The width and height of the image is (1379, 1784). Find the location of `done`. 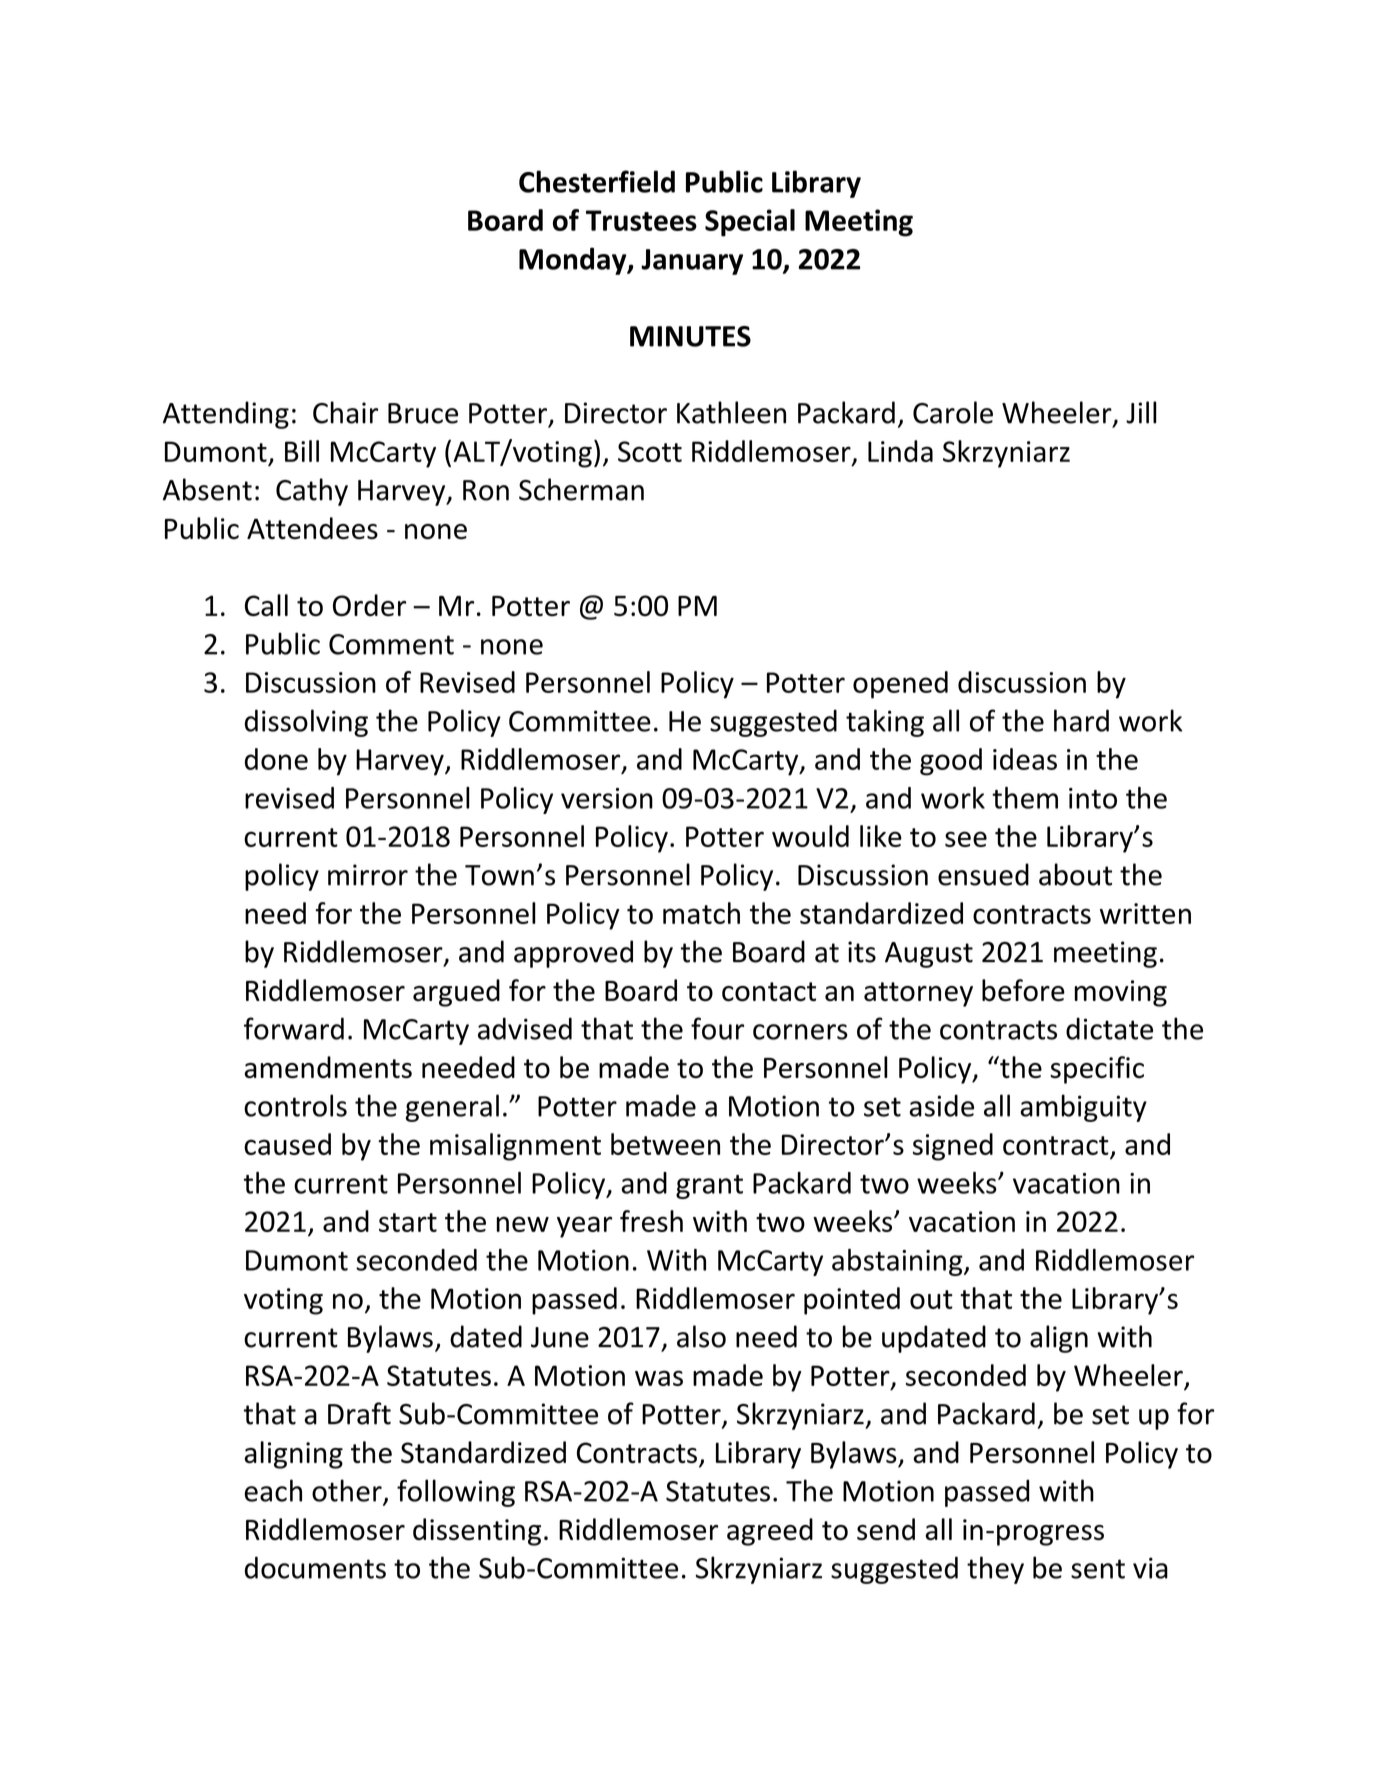

done is located at coordinates (276, 759).
